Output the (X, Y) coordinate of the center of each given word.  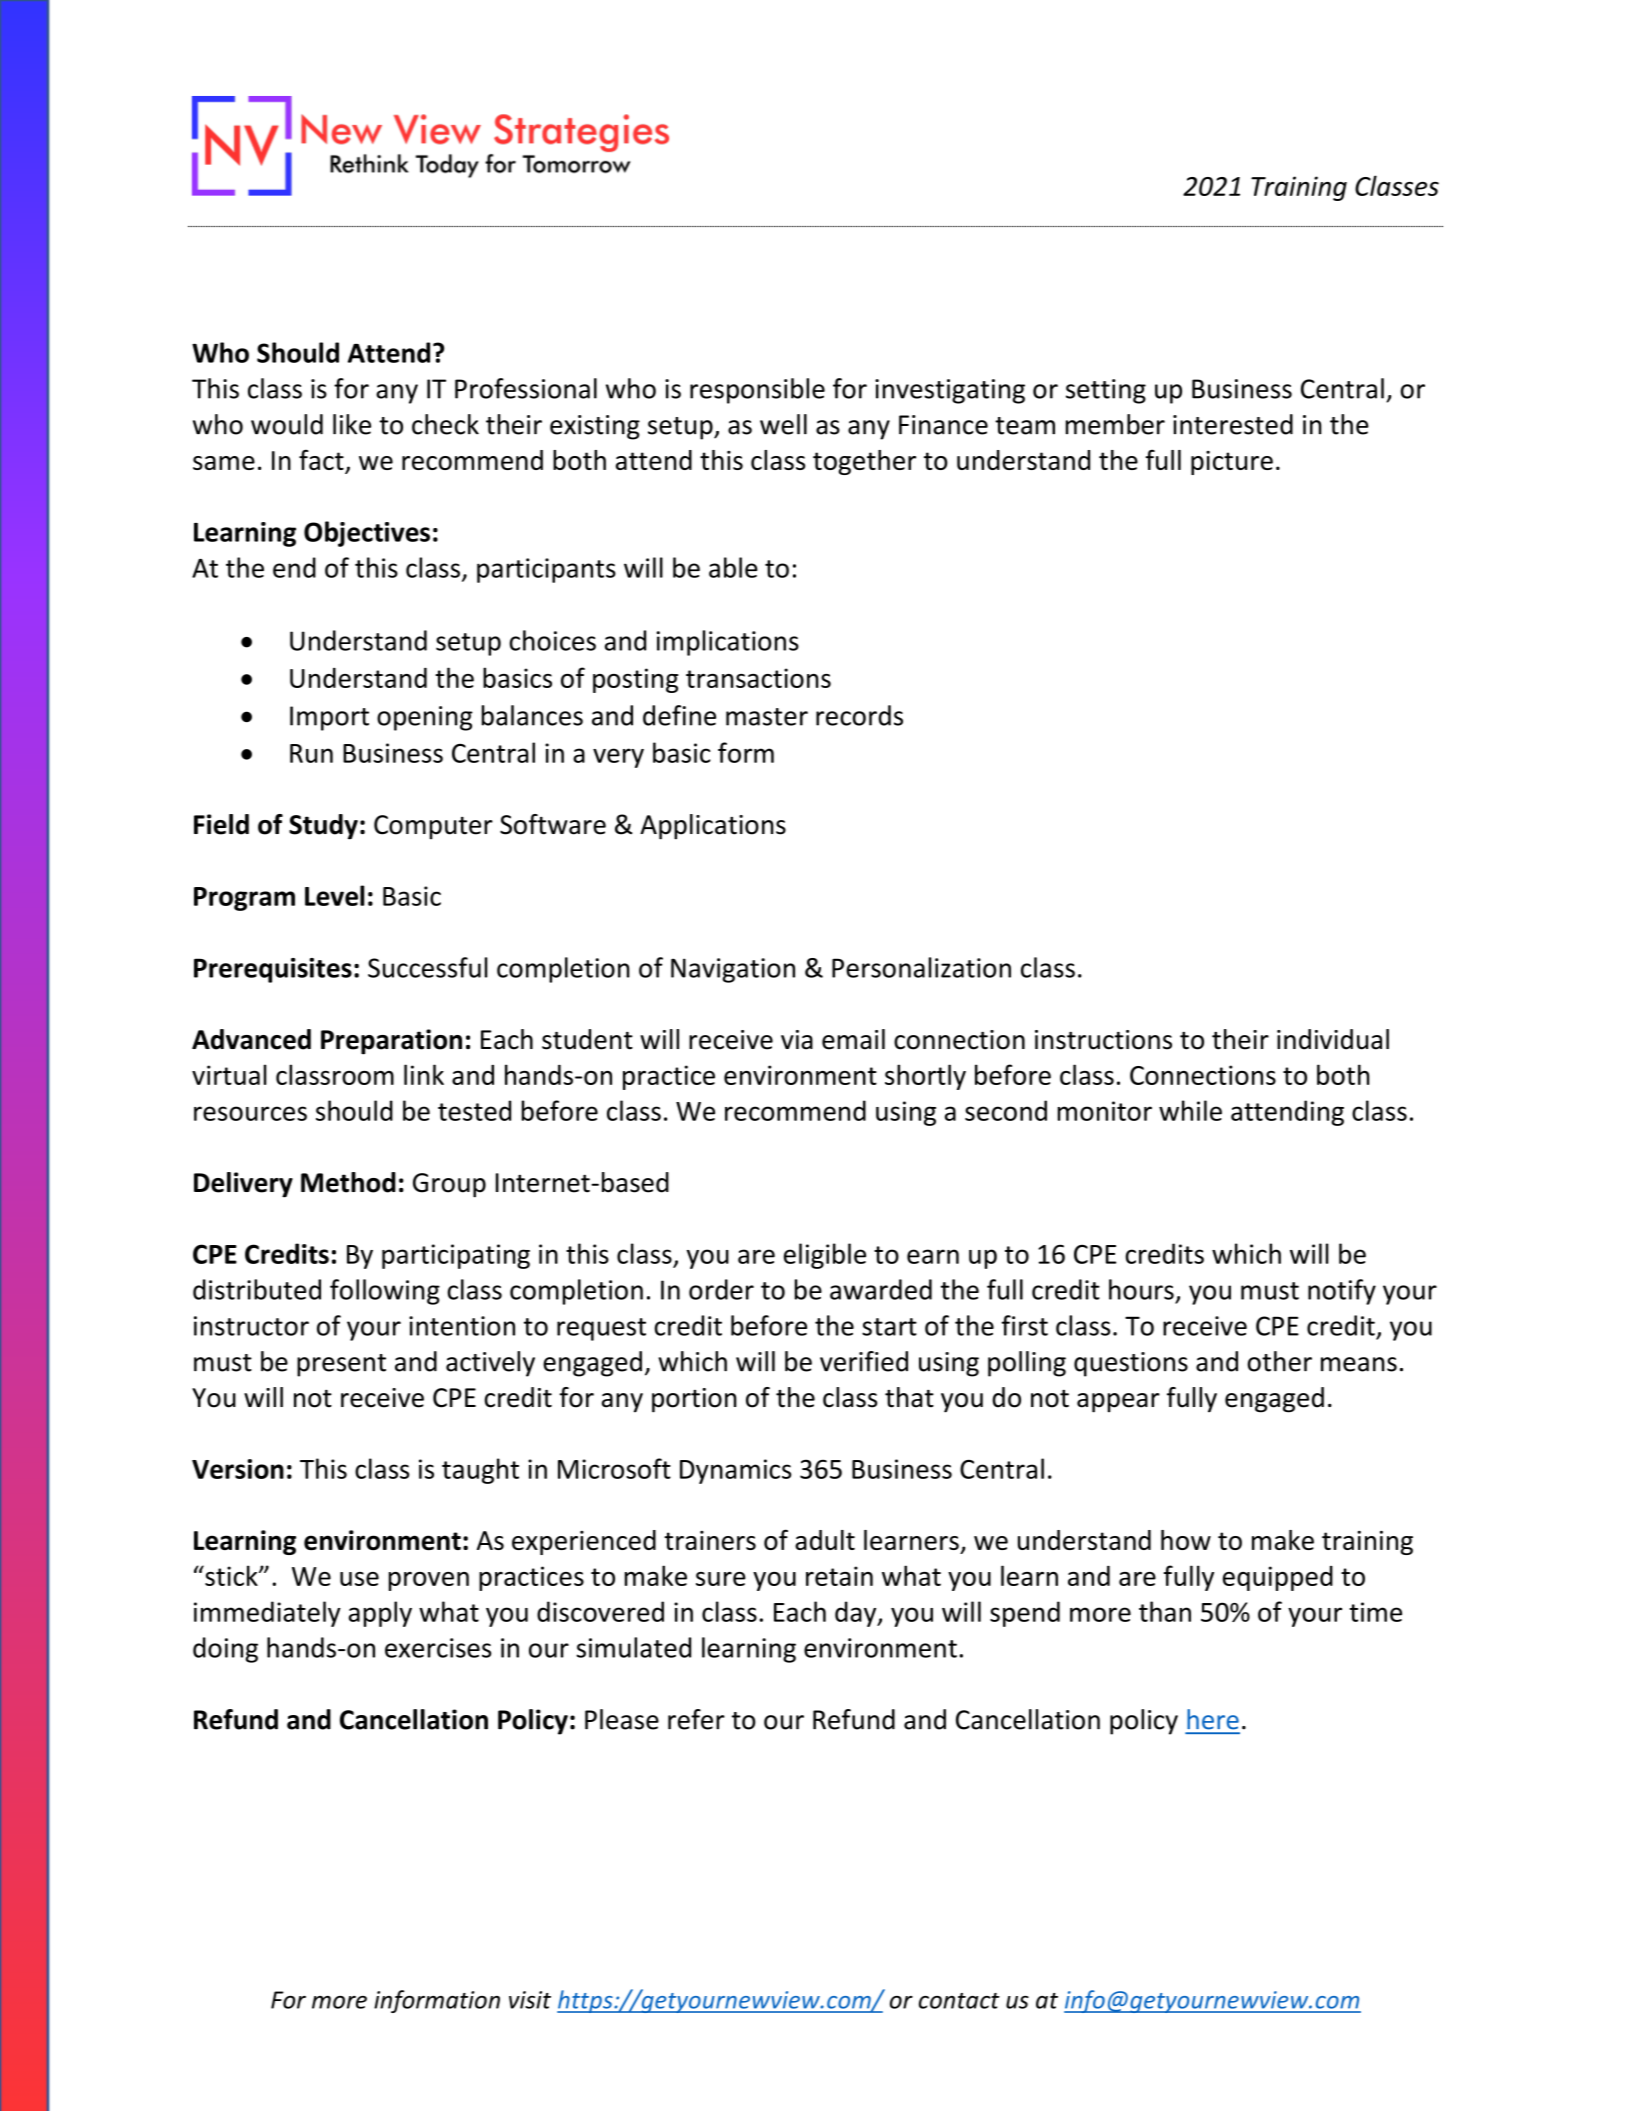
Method (348, 1182)
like (352, 424)
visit (530, 2000)
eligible (825, 1256)
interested (1233, 424)
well (783, 424)
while (1190, 1110)
